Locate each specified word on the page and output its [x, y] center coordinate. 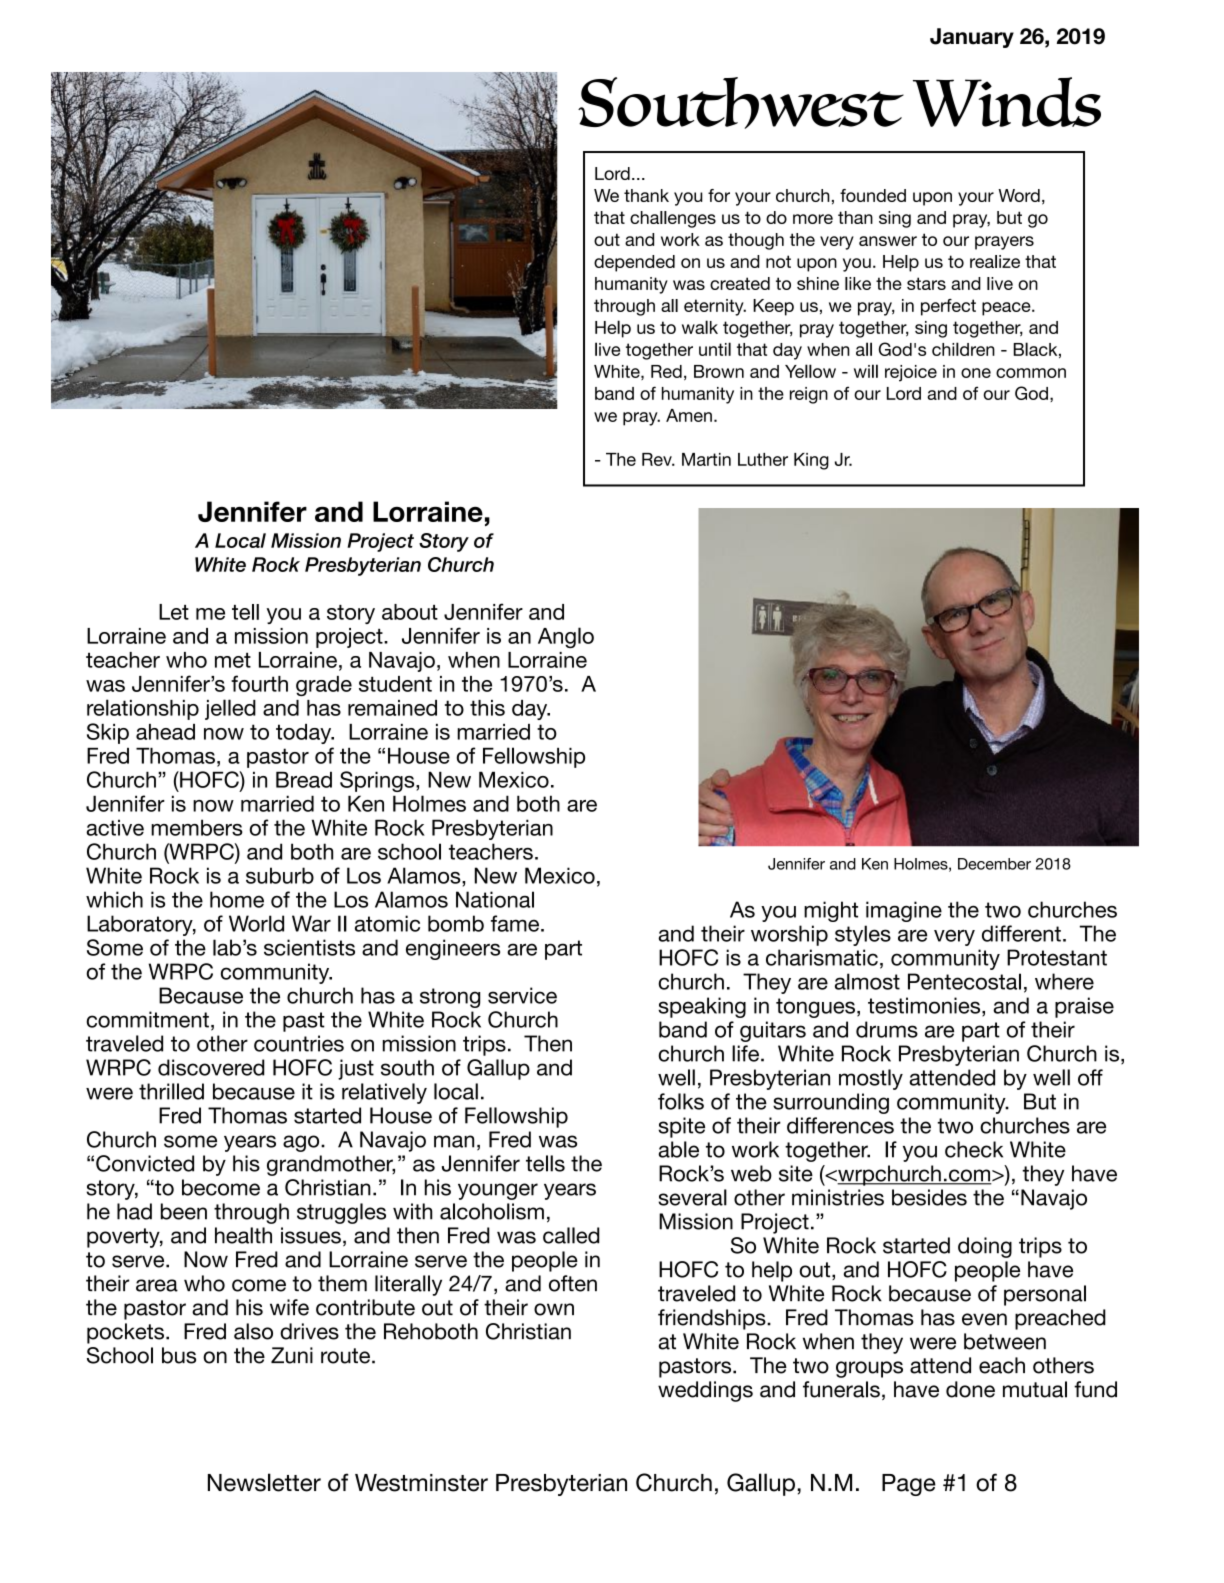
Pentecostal [964, 981]
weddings [705, 1391]
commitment [147, 1019]
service [522, 995]
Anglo [566, 637]
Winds [1007, 102]
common [1031, 373]
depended [634, 263]
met [233, 660]
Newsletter [264, 1482]
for [719, 195]
